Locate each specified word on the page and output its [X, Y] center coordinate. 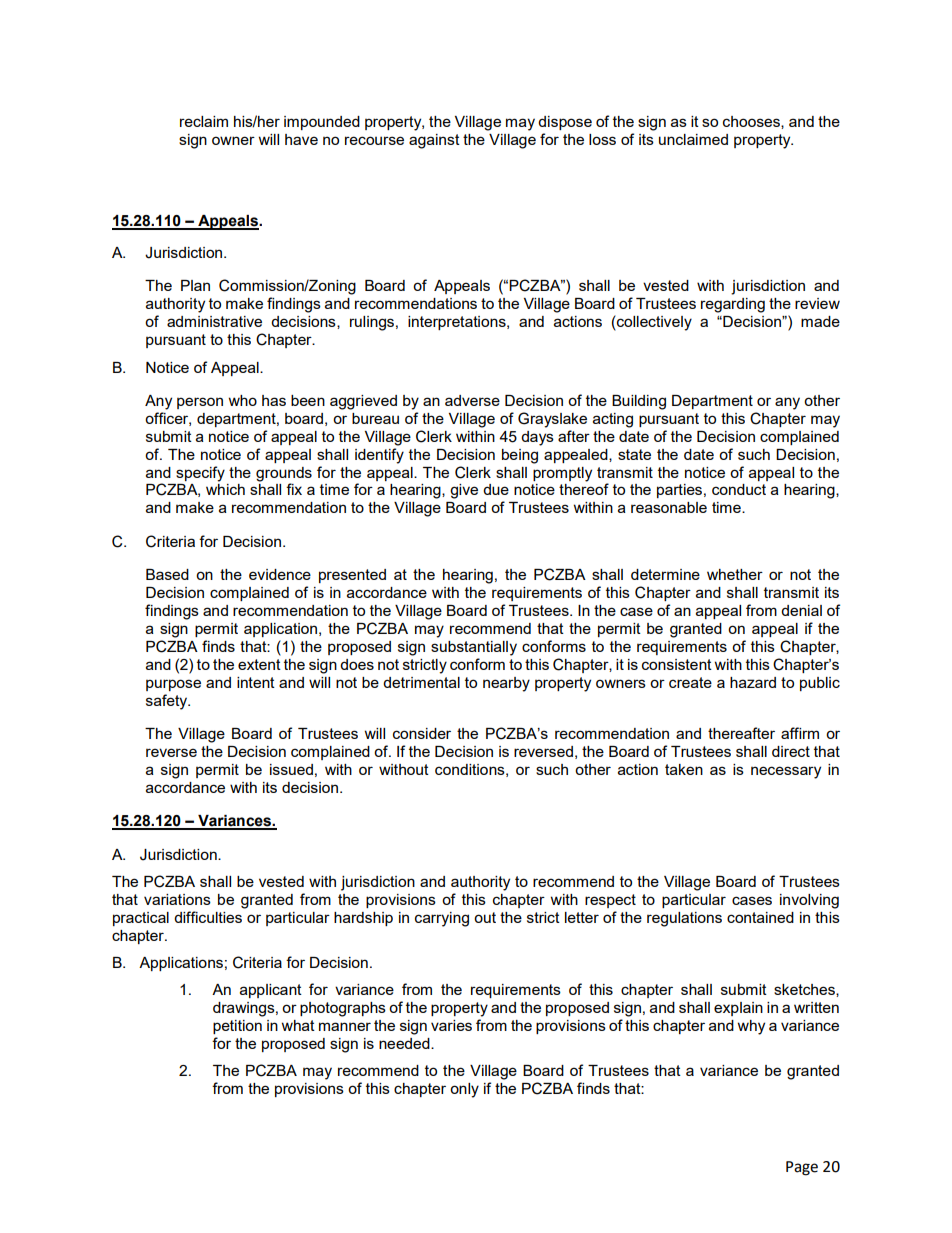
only [464, 1090]
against [434, 141]
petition [237, 1027]
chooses [752, 122]
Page [802, 1168]
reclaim [204, 121]
